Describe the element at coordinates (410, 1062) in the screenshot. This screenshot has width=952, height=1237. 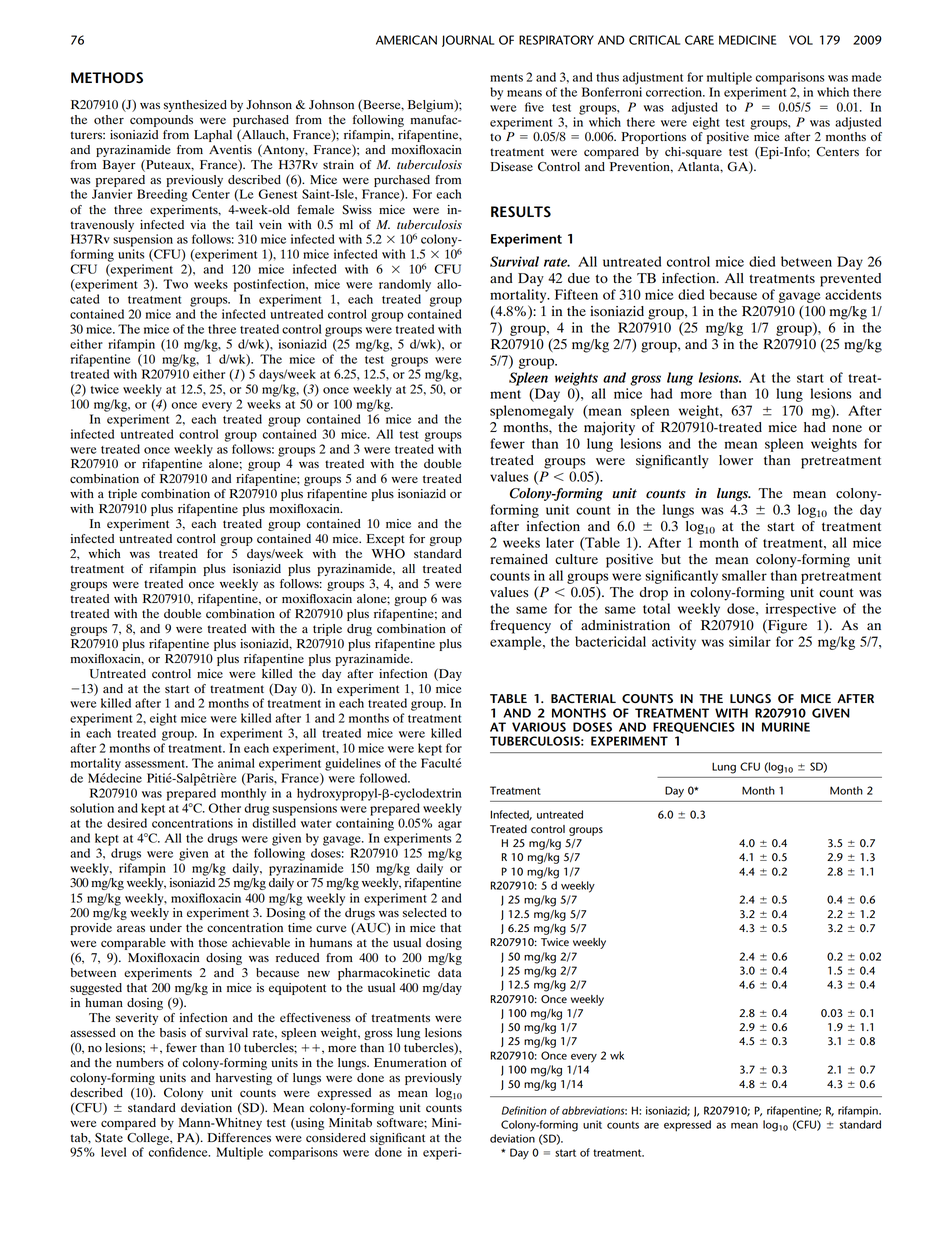
I see `Enumeration` at that location.
